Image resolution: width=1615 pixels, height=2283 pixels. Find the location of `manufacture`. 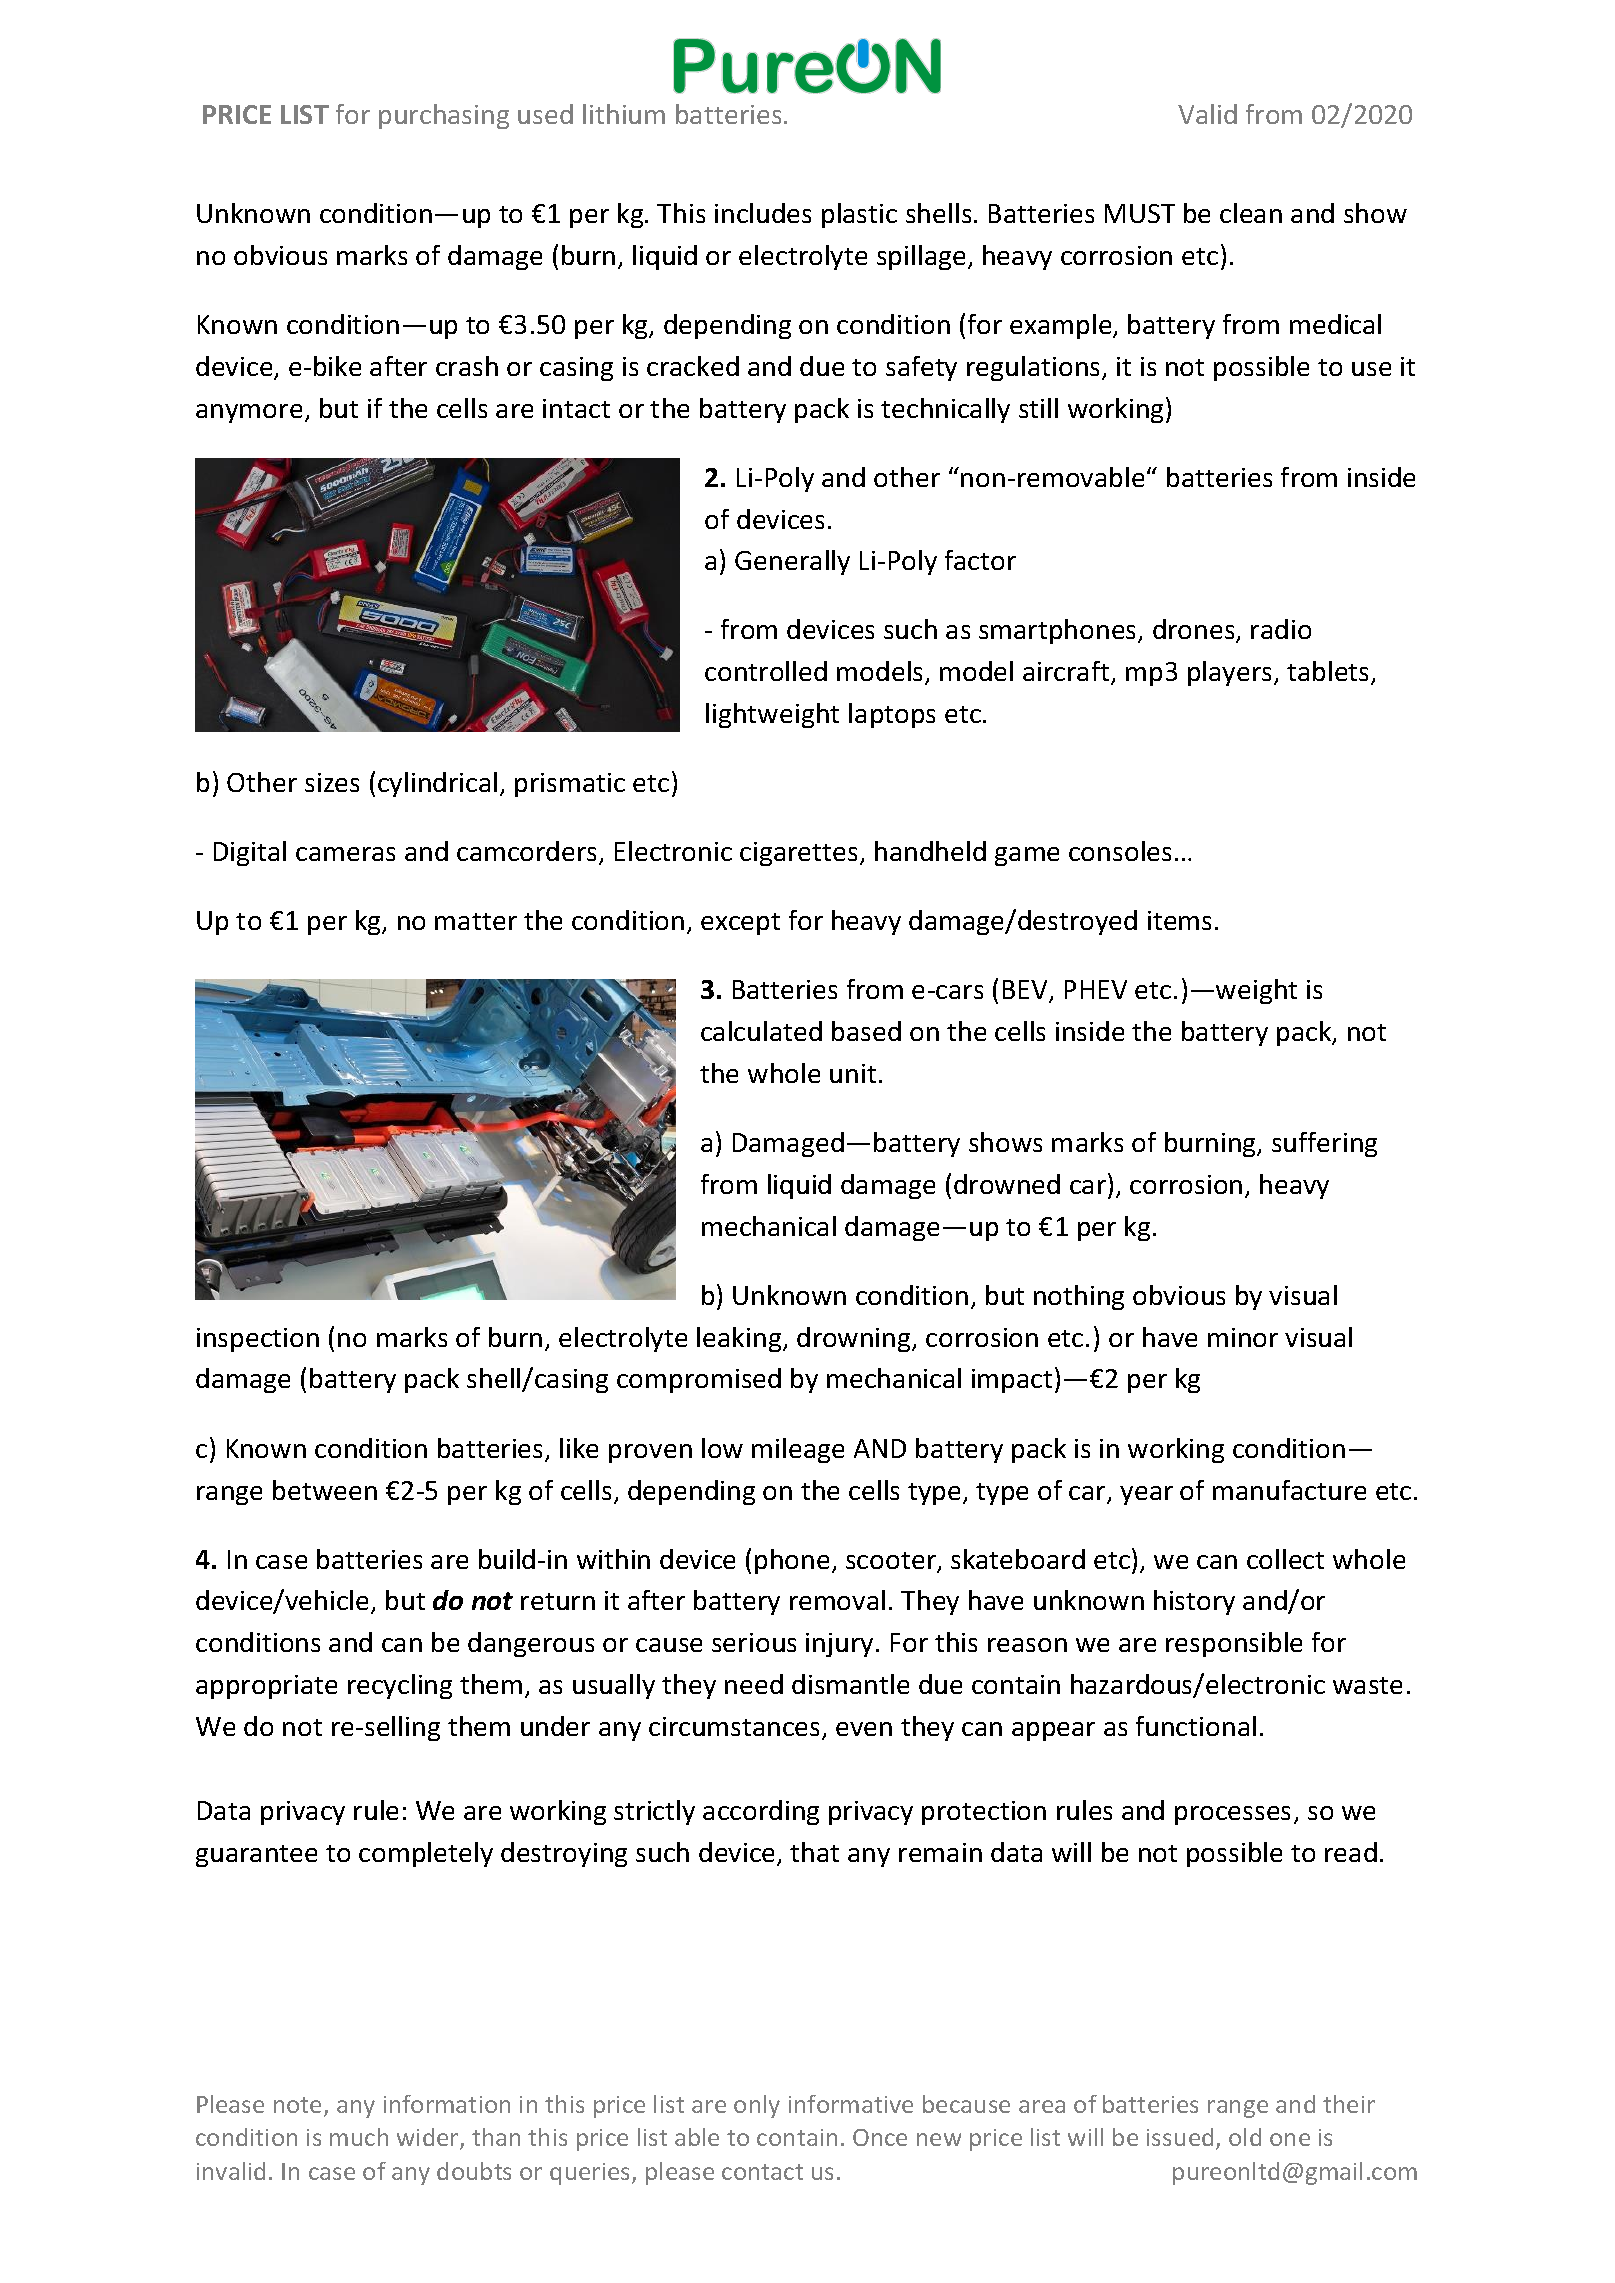

manufacture is located at coordinates (1289, 1490).
